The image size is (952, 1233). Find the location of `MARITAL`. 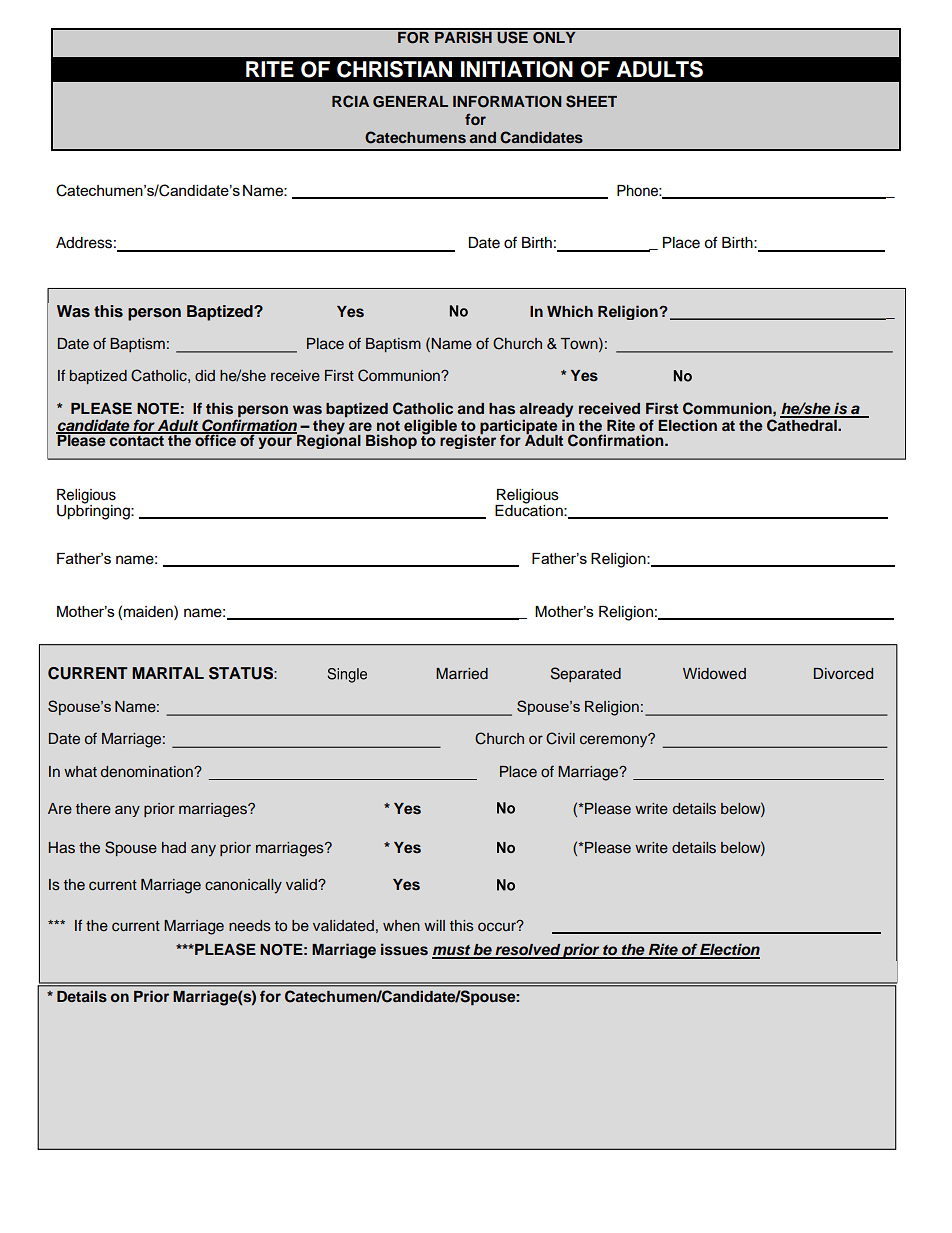

MARITAL is located at coordinates (168, 673).
